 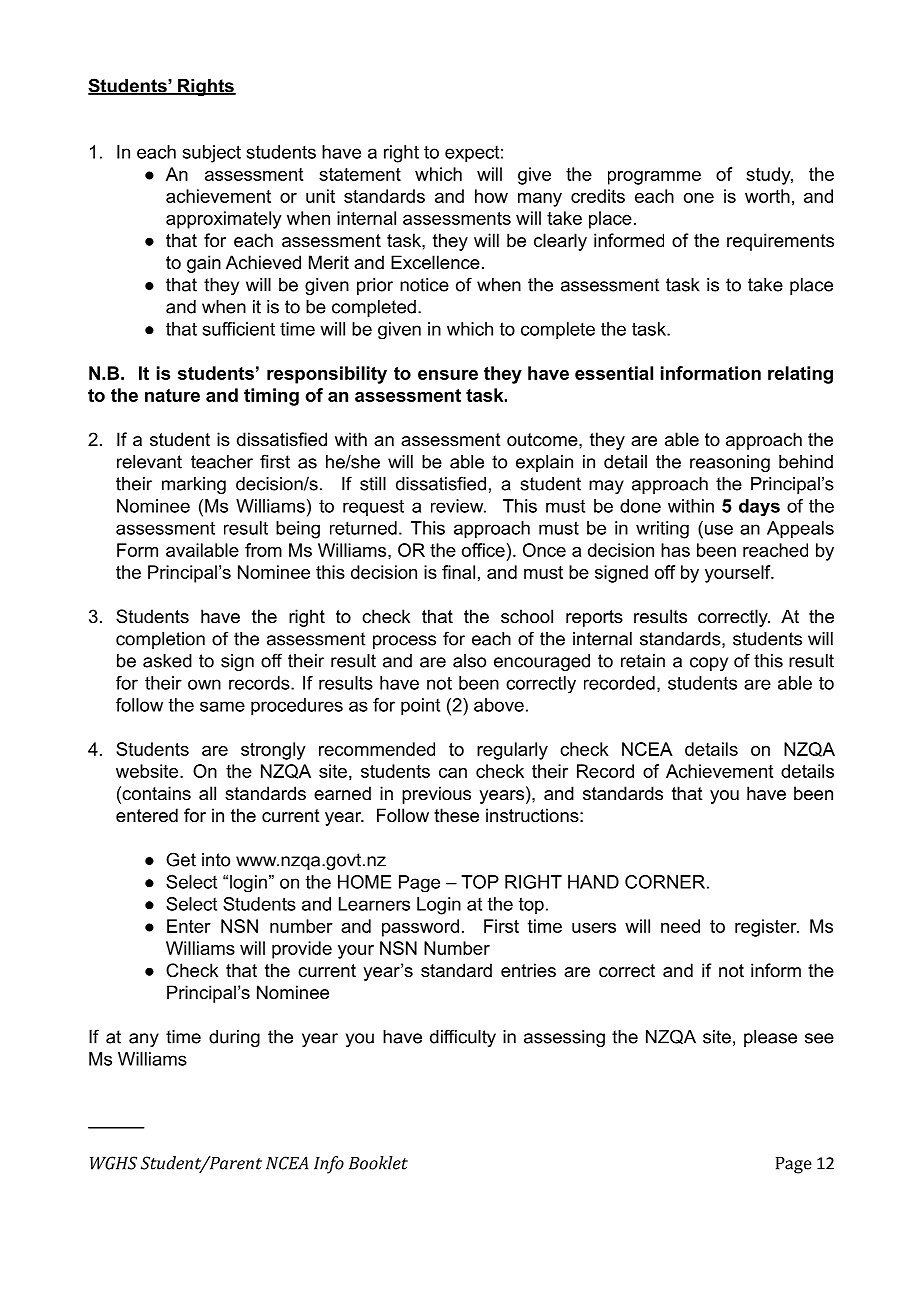 I want to click on copy, so click(x=709, y=664).
